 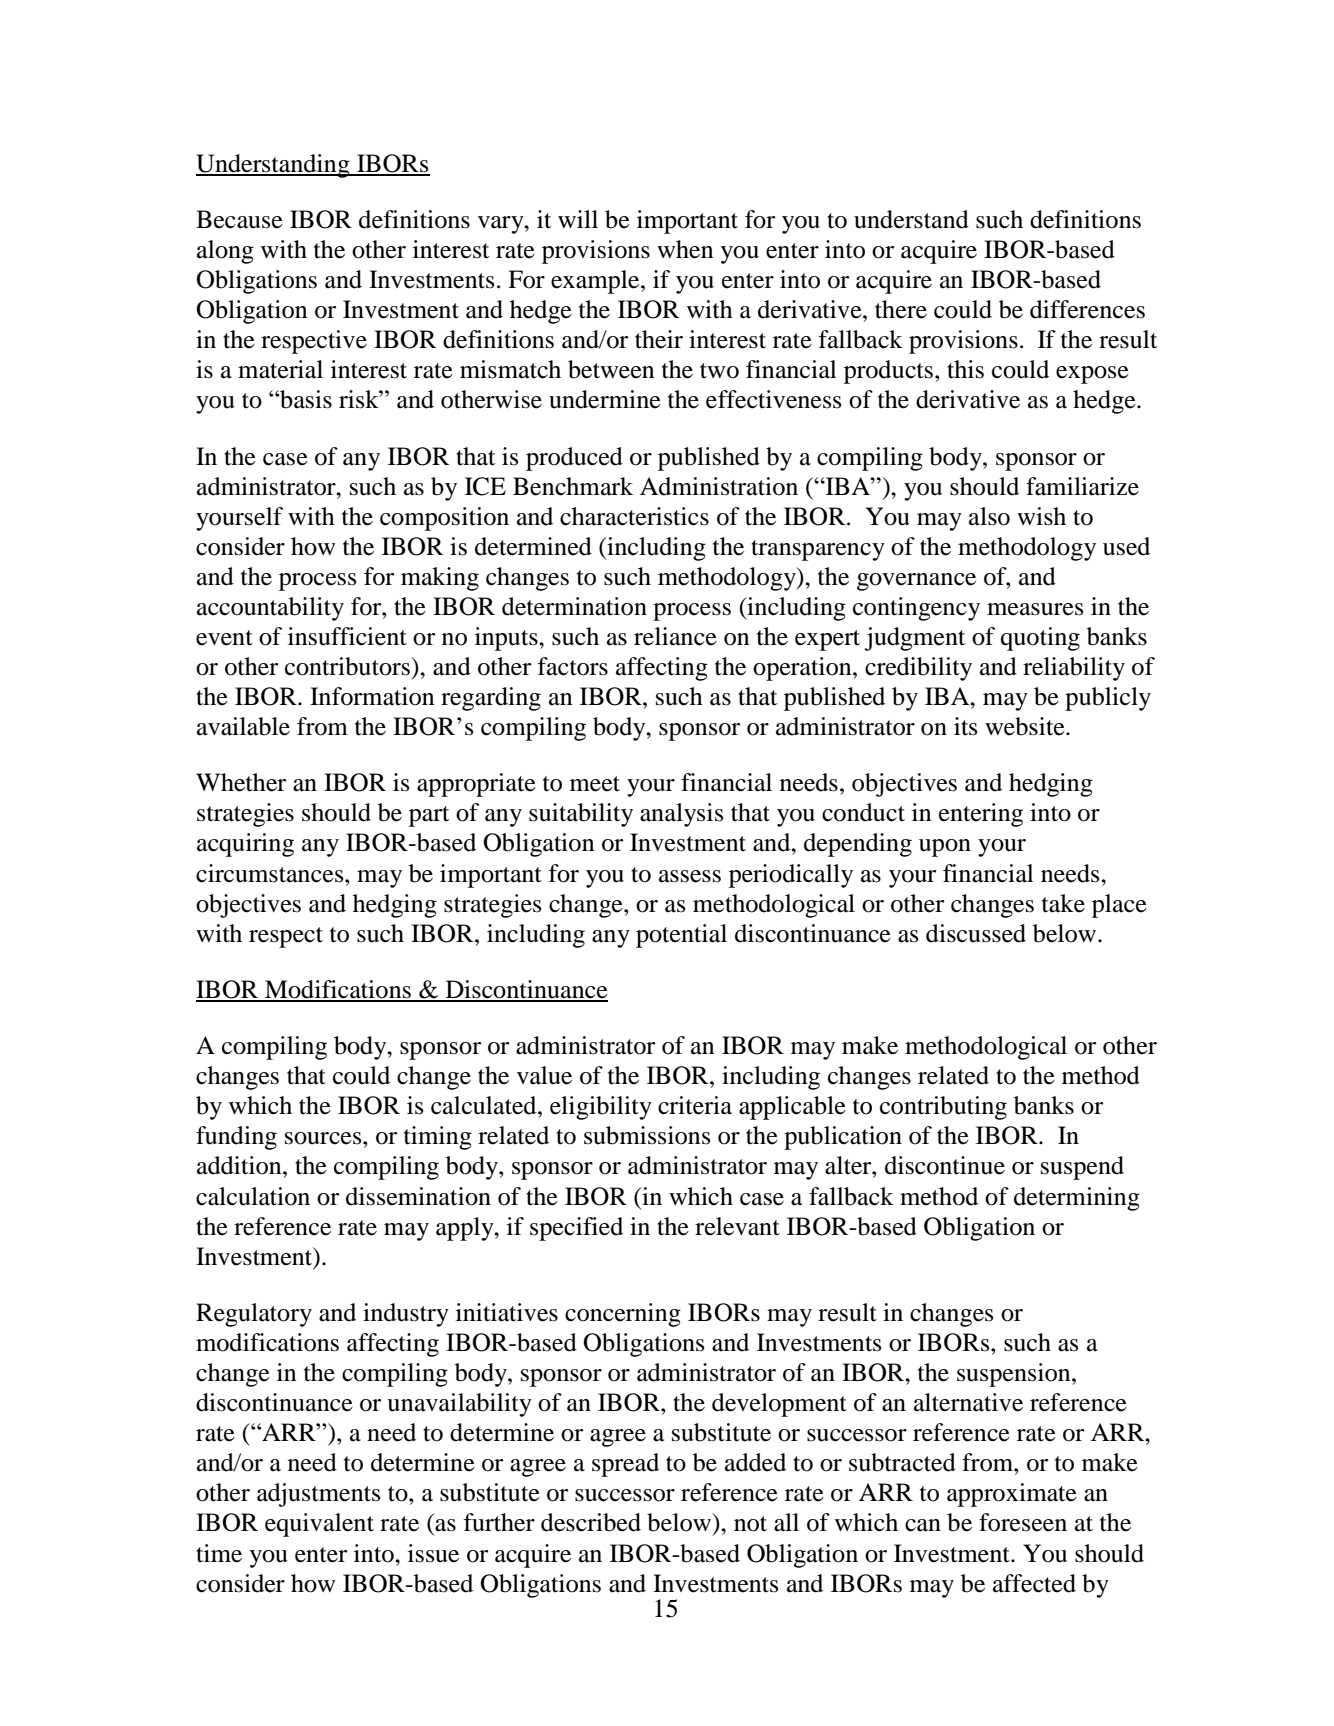 What do you see at coordinates (681, 815) in the screenshot?
I see `analysis` at bounding box center [681, 815].
